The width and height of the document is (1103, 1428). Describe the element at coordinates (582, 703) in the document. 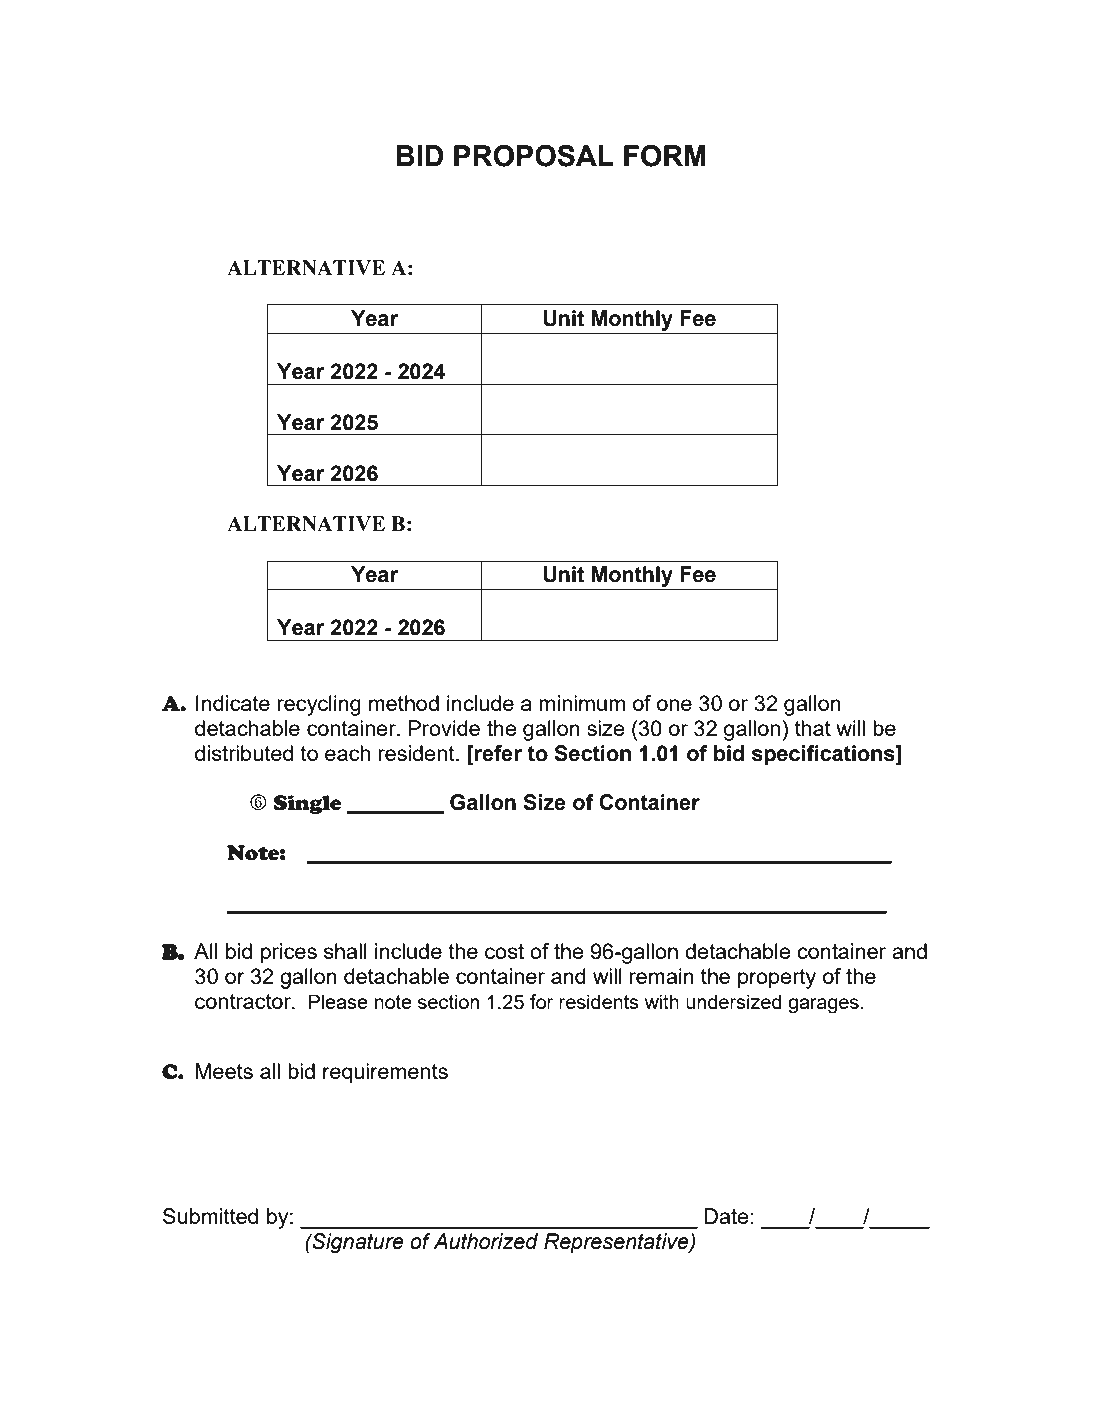

I see `minimum` at that location.
